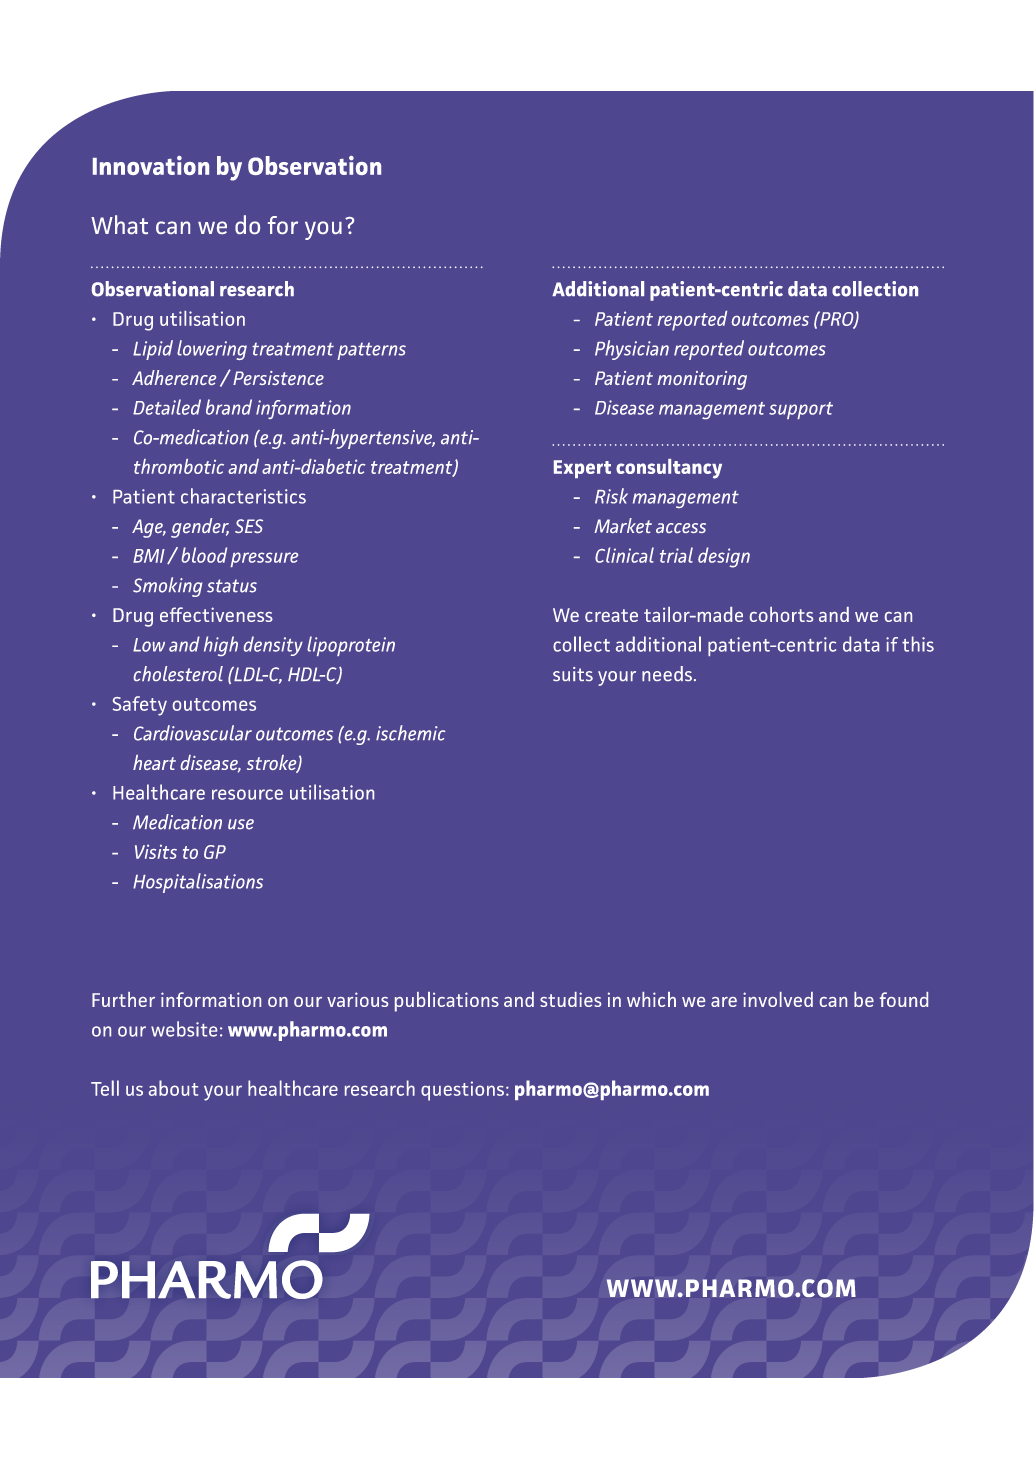 This page has width=1035, height=1469. Describe the element at coordinates (702, 380) in the page. I see `monitoring` at that location.
